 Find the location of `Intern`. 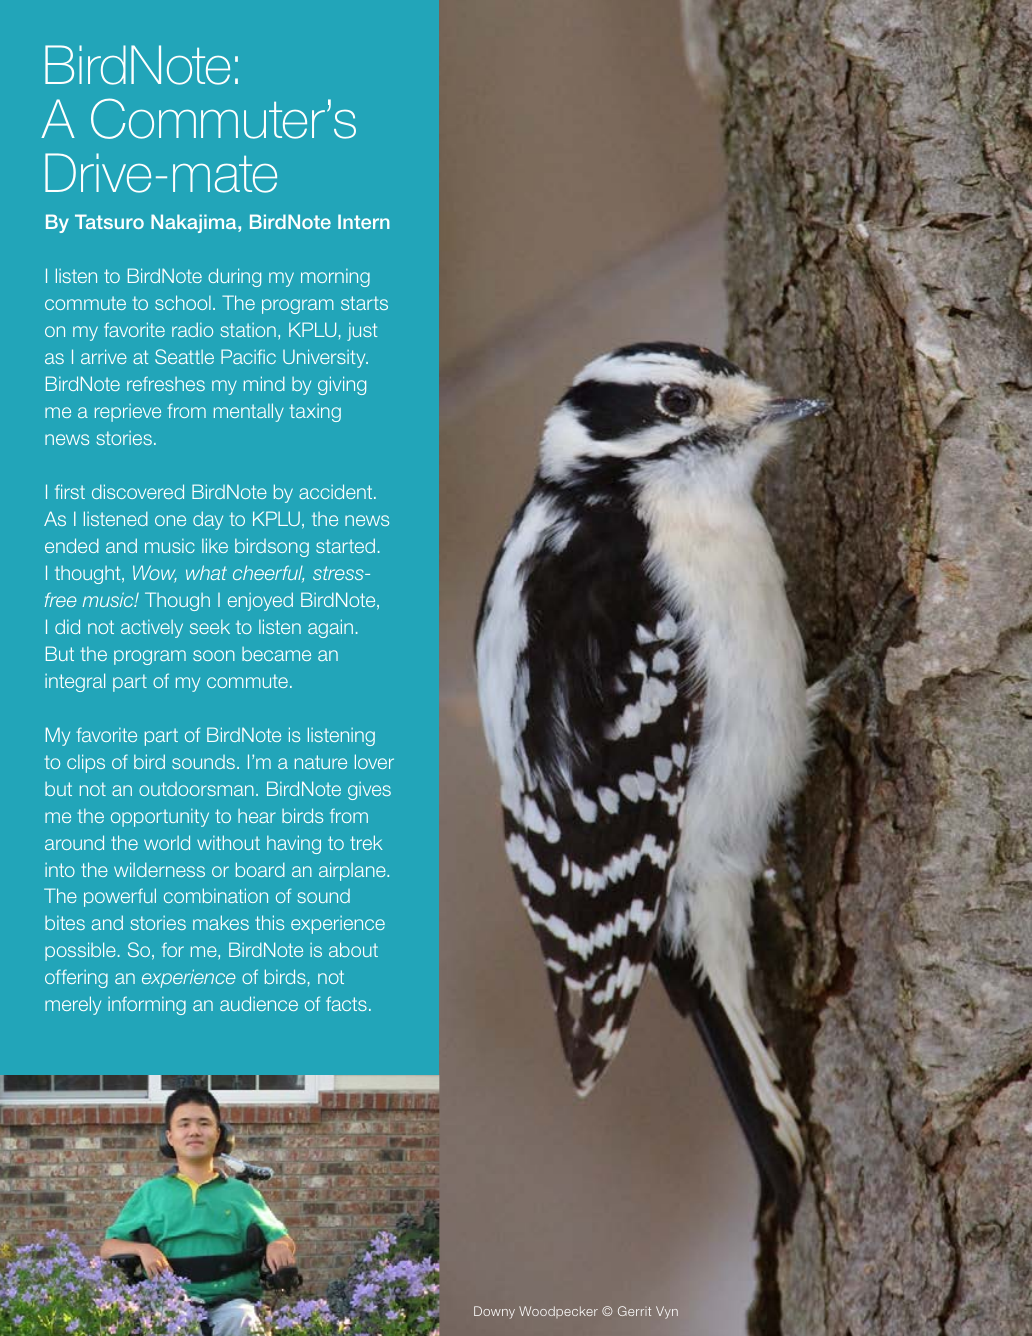

Intern is located at coordinates (364, 221).
